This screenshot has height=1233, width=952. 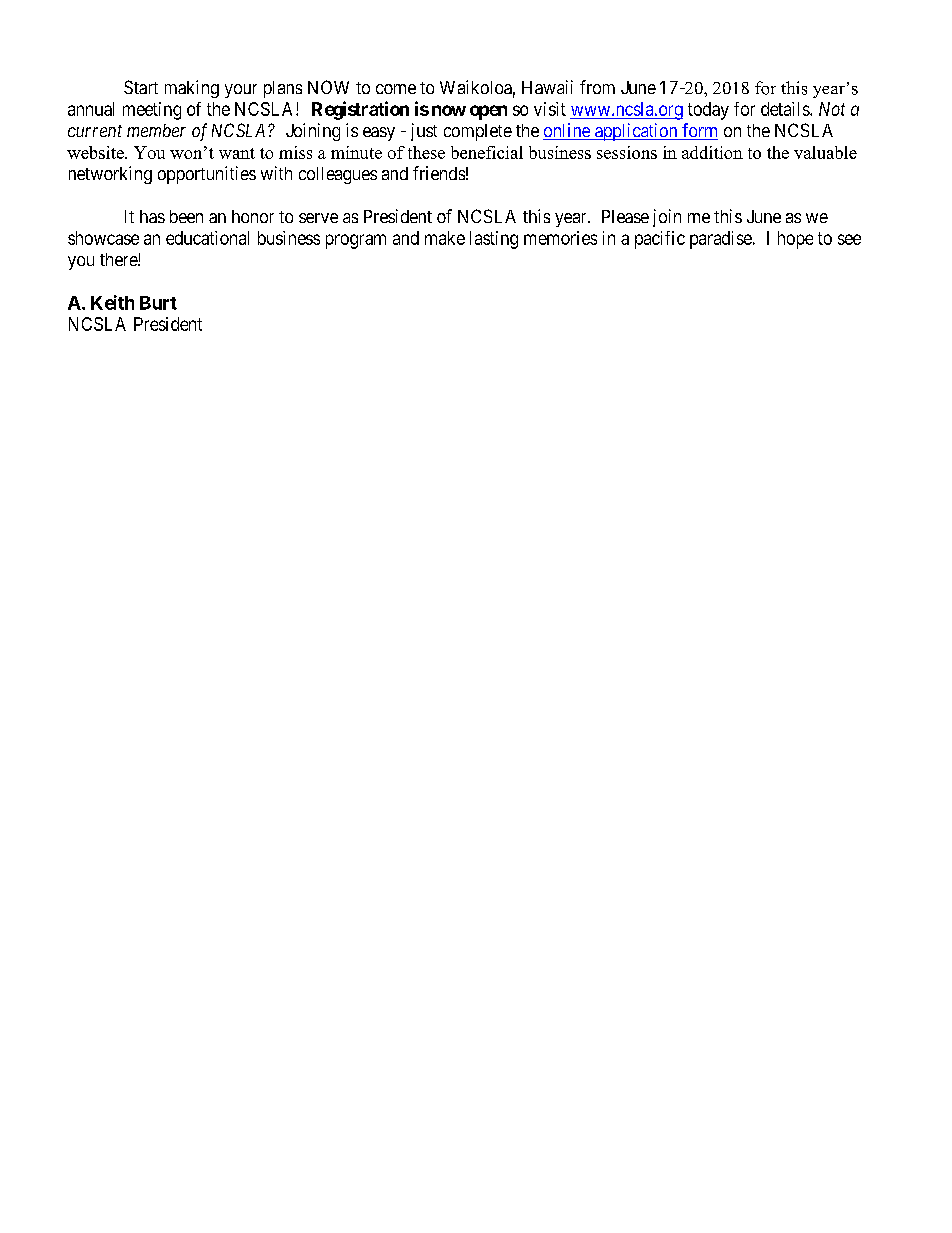 I want to click on hope, so click(x=795, y=240).
